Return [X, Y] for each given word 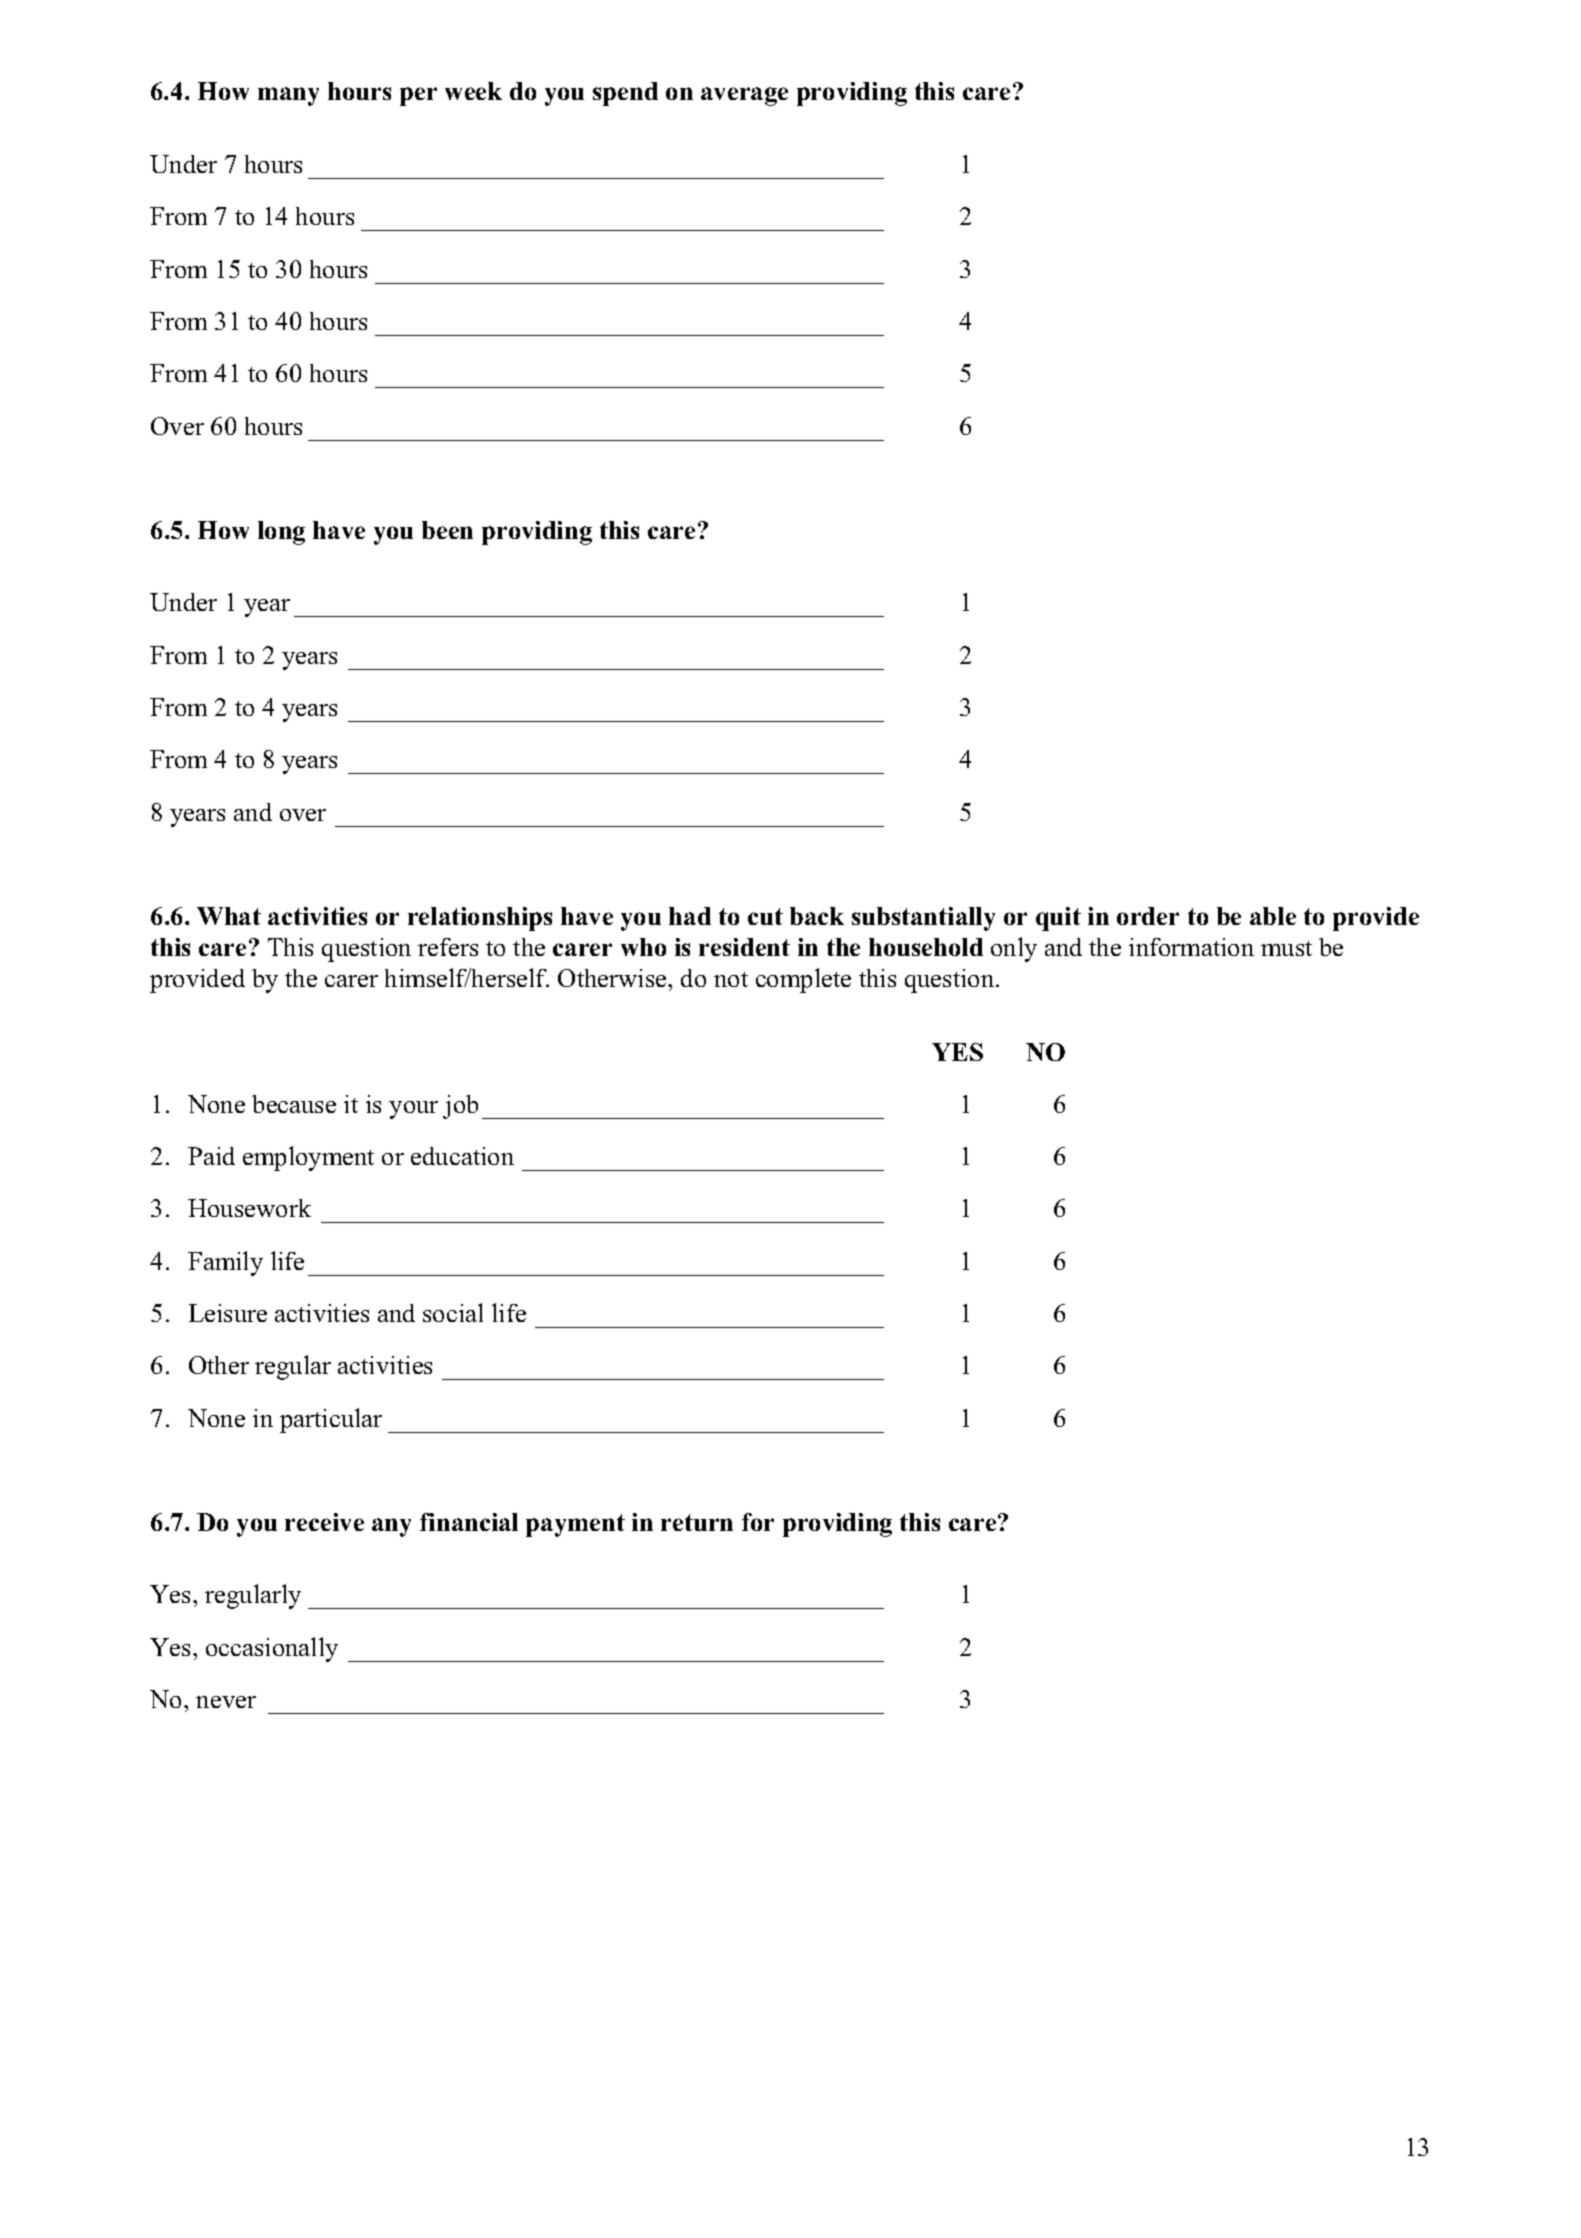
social [453, 1312]
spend [625, 94]
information [1191, 947]
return [697, 1522]
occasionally [272, 1649]
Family [225, 1263]
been [447, 530]
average [744, 96]
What [229, 916]
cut [765, 916]
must [1286, 948]
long [281, 533]
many [288, 96]
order [1148, 916]
